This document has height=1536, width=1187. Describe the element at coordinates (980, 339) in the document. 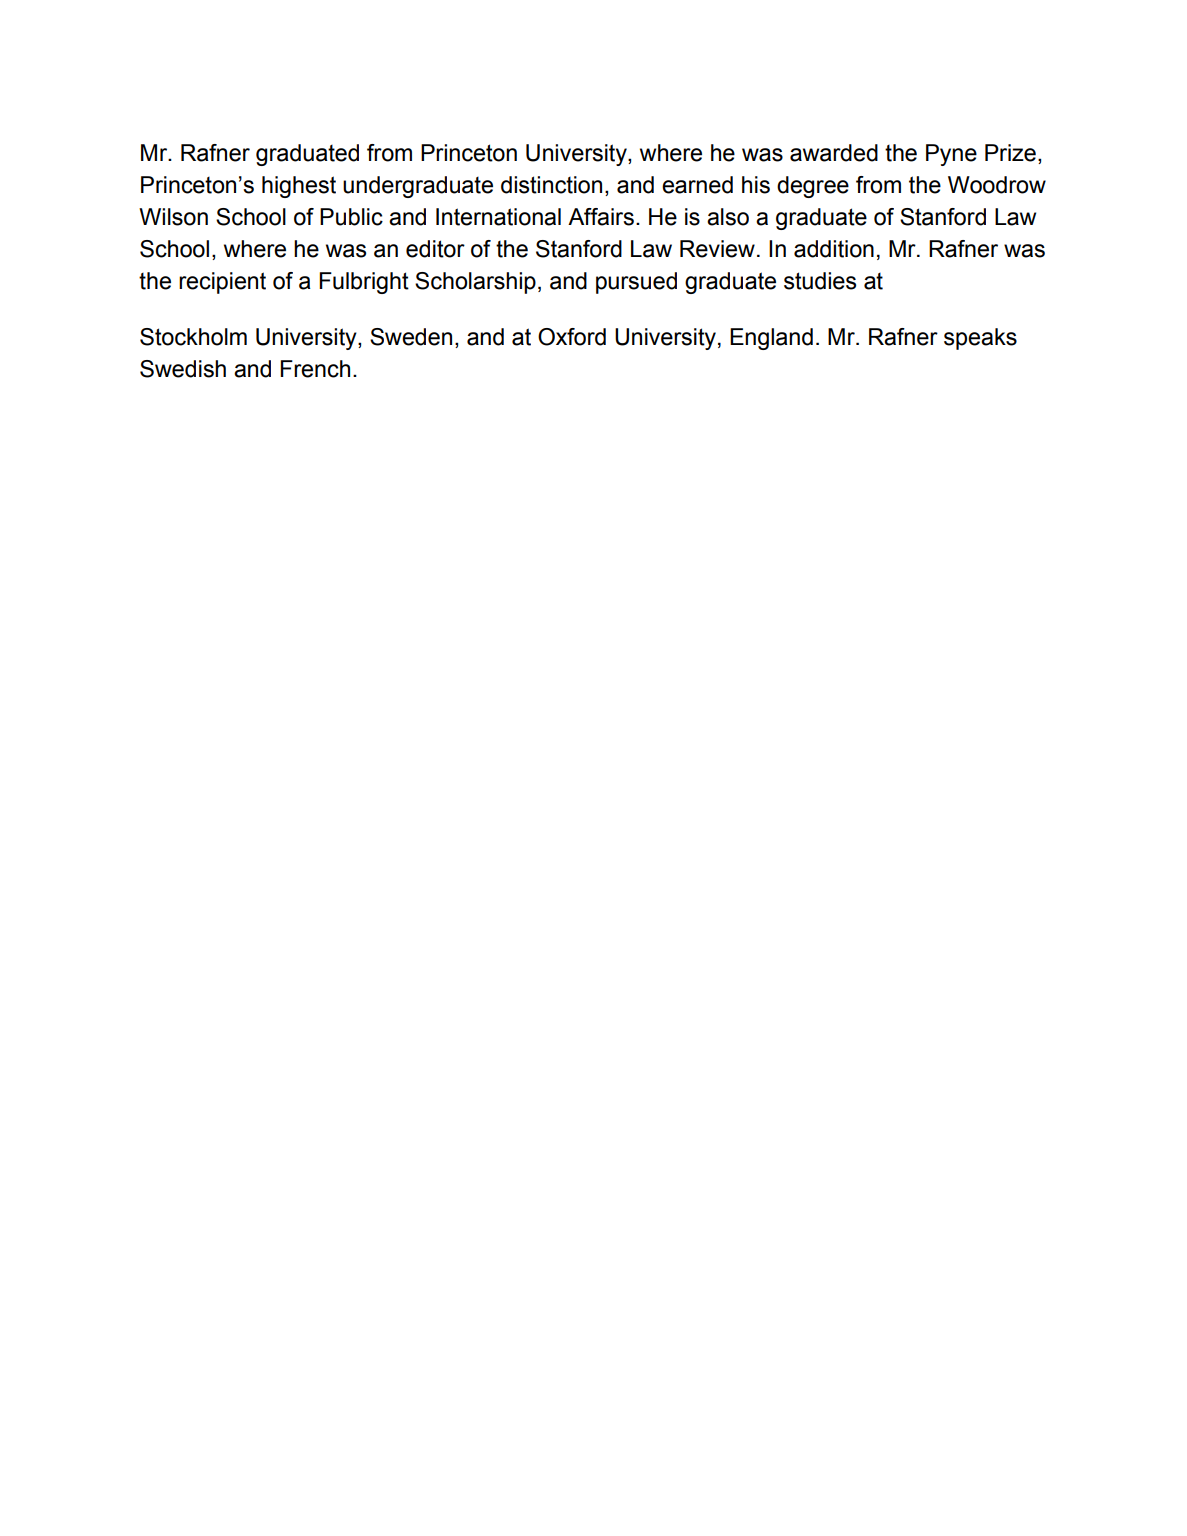

I see `speaks` at that location.
